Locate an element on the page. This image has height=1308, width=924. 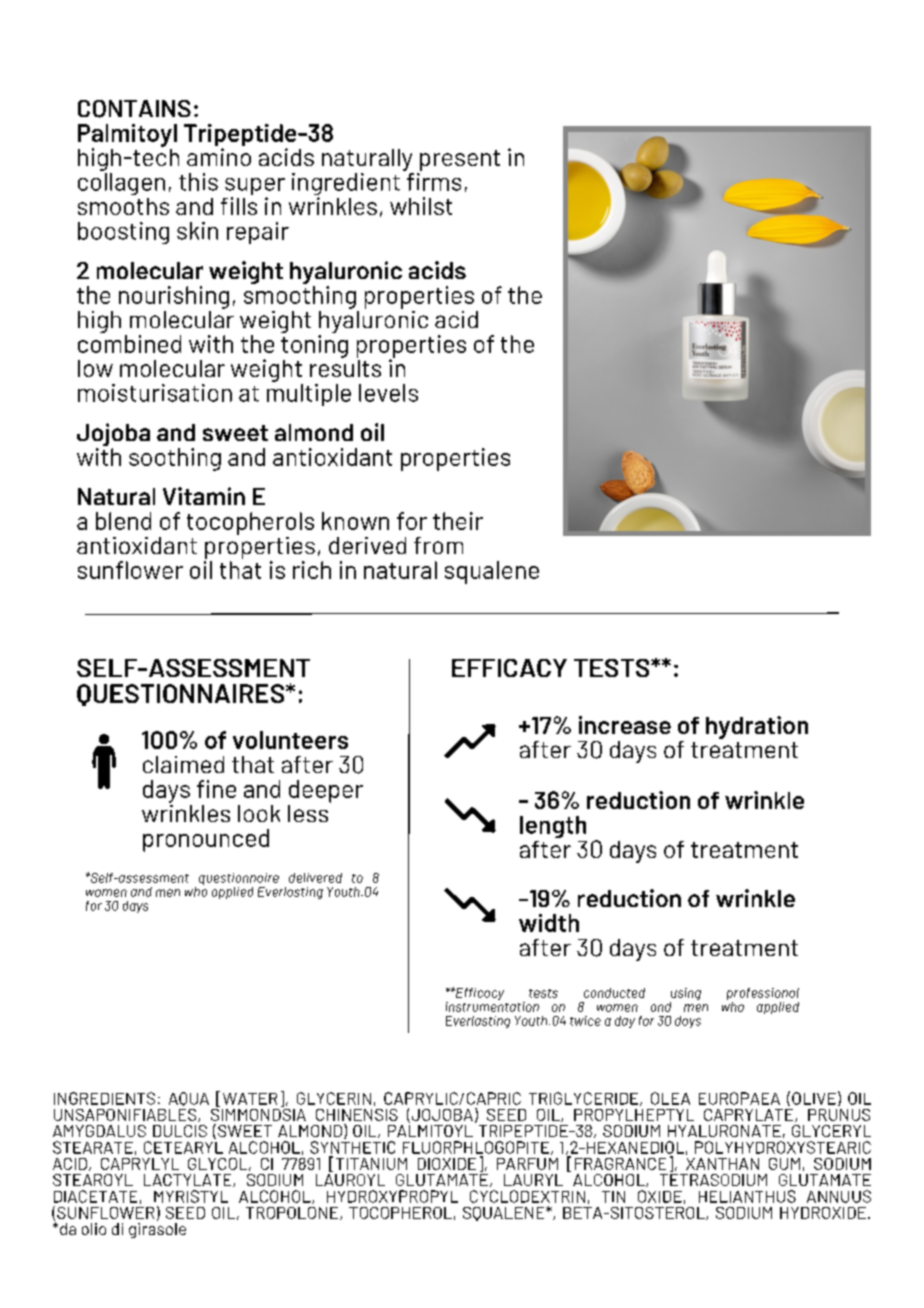
pronounced is located at coordinates (206, 840).
